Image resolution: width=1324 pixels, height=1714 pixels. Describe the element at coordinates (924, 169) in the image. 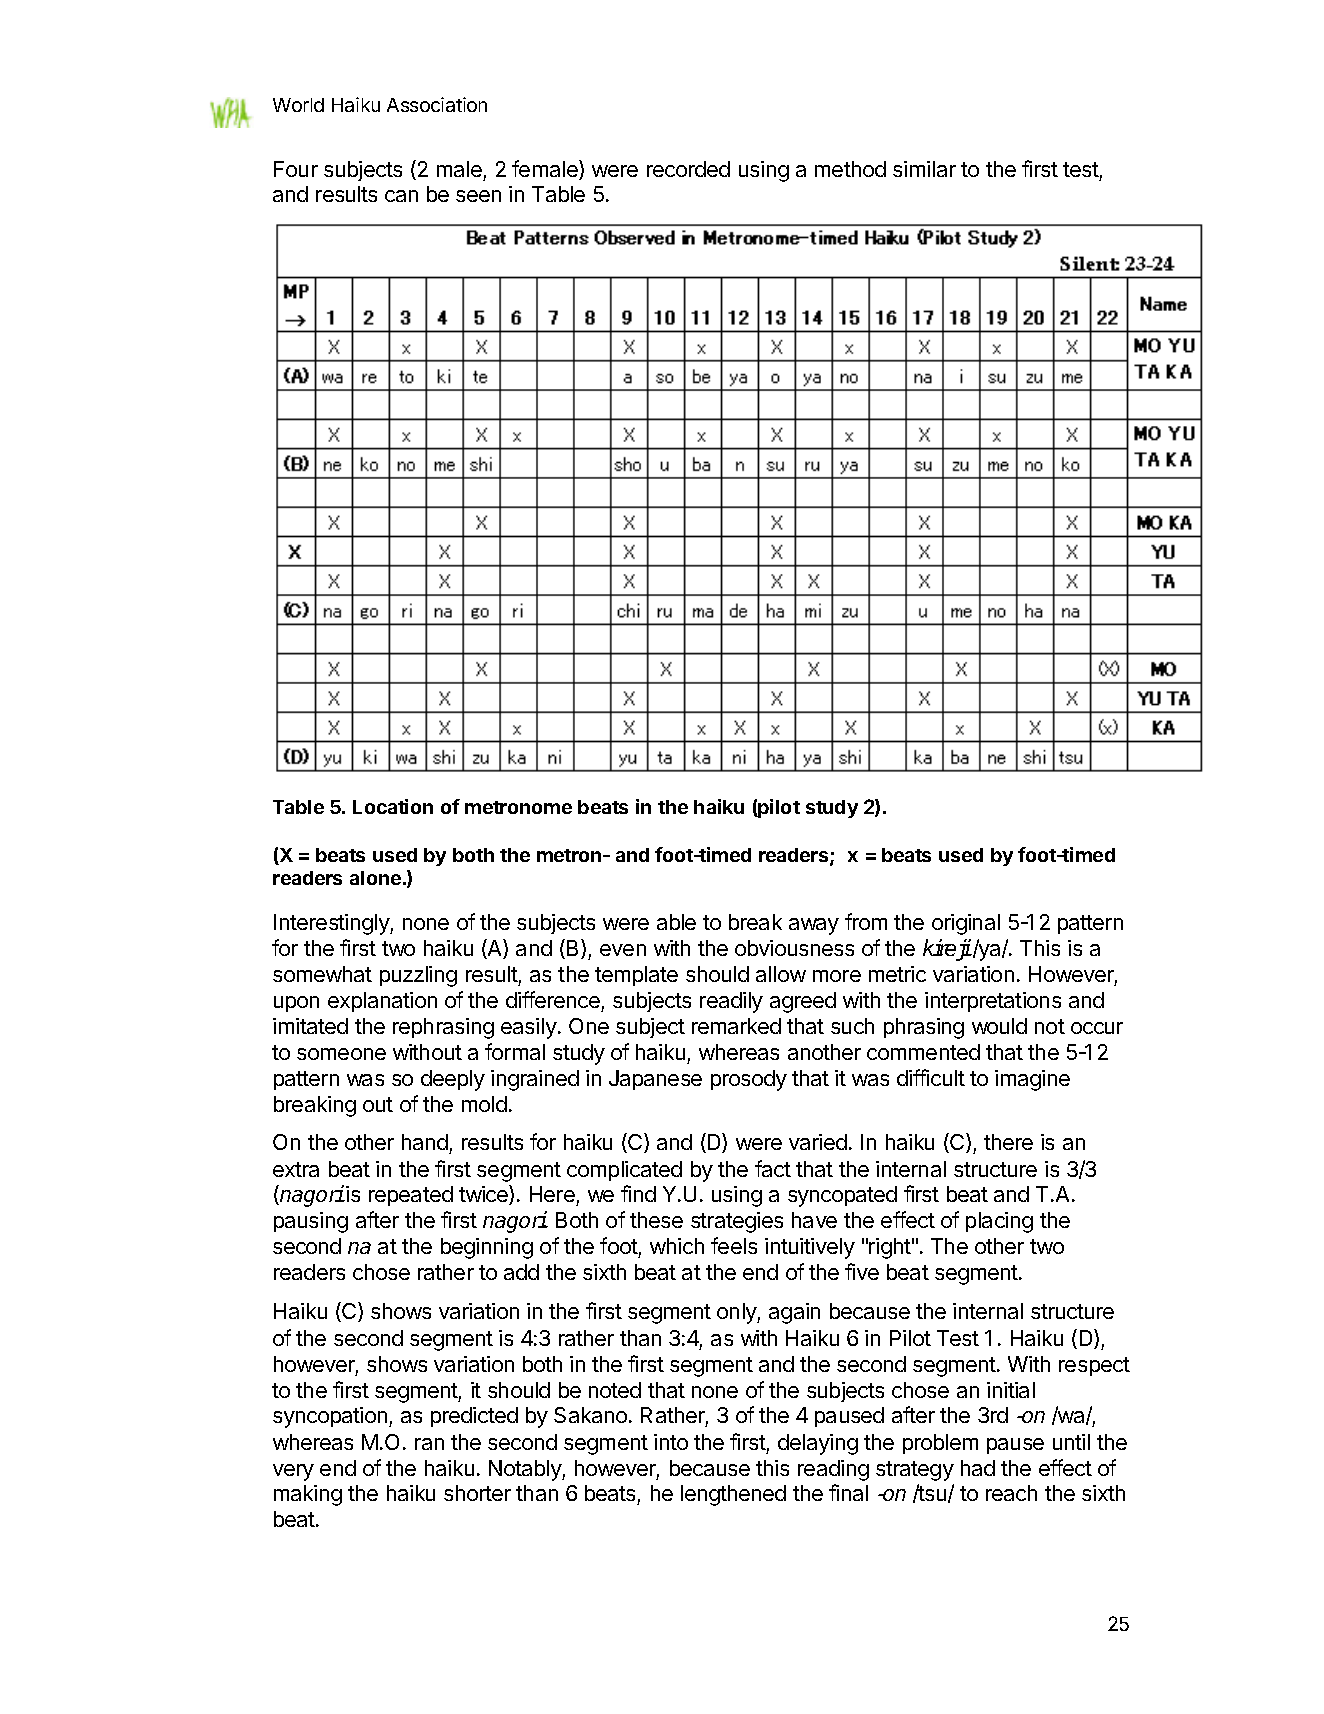

I see `similar` at that location.
